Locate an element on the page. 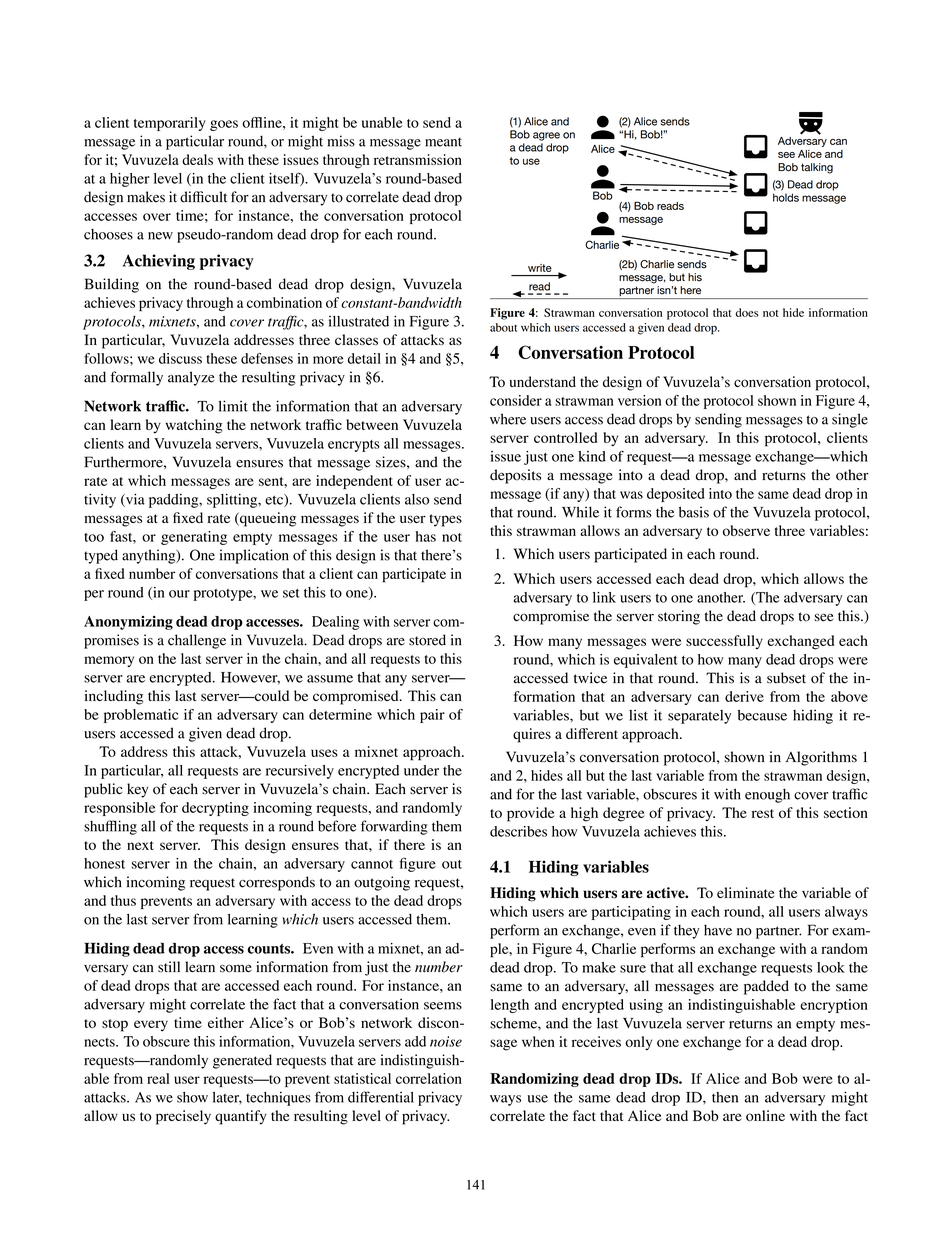 This image has height=1233, width=952. deals is located at coordinates (197, 159).
